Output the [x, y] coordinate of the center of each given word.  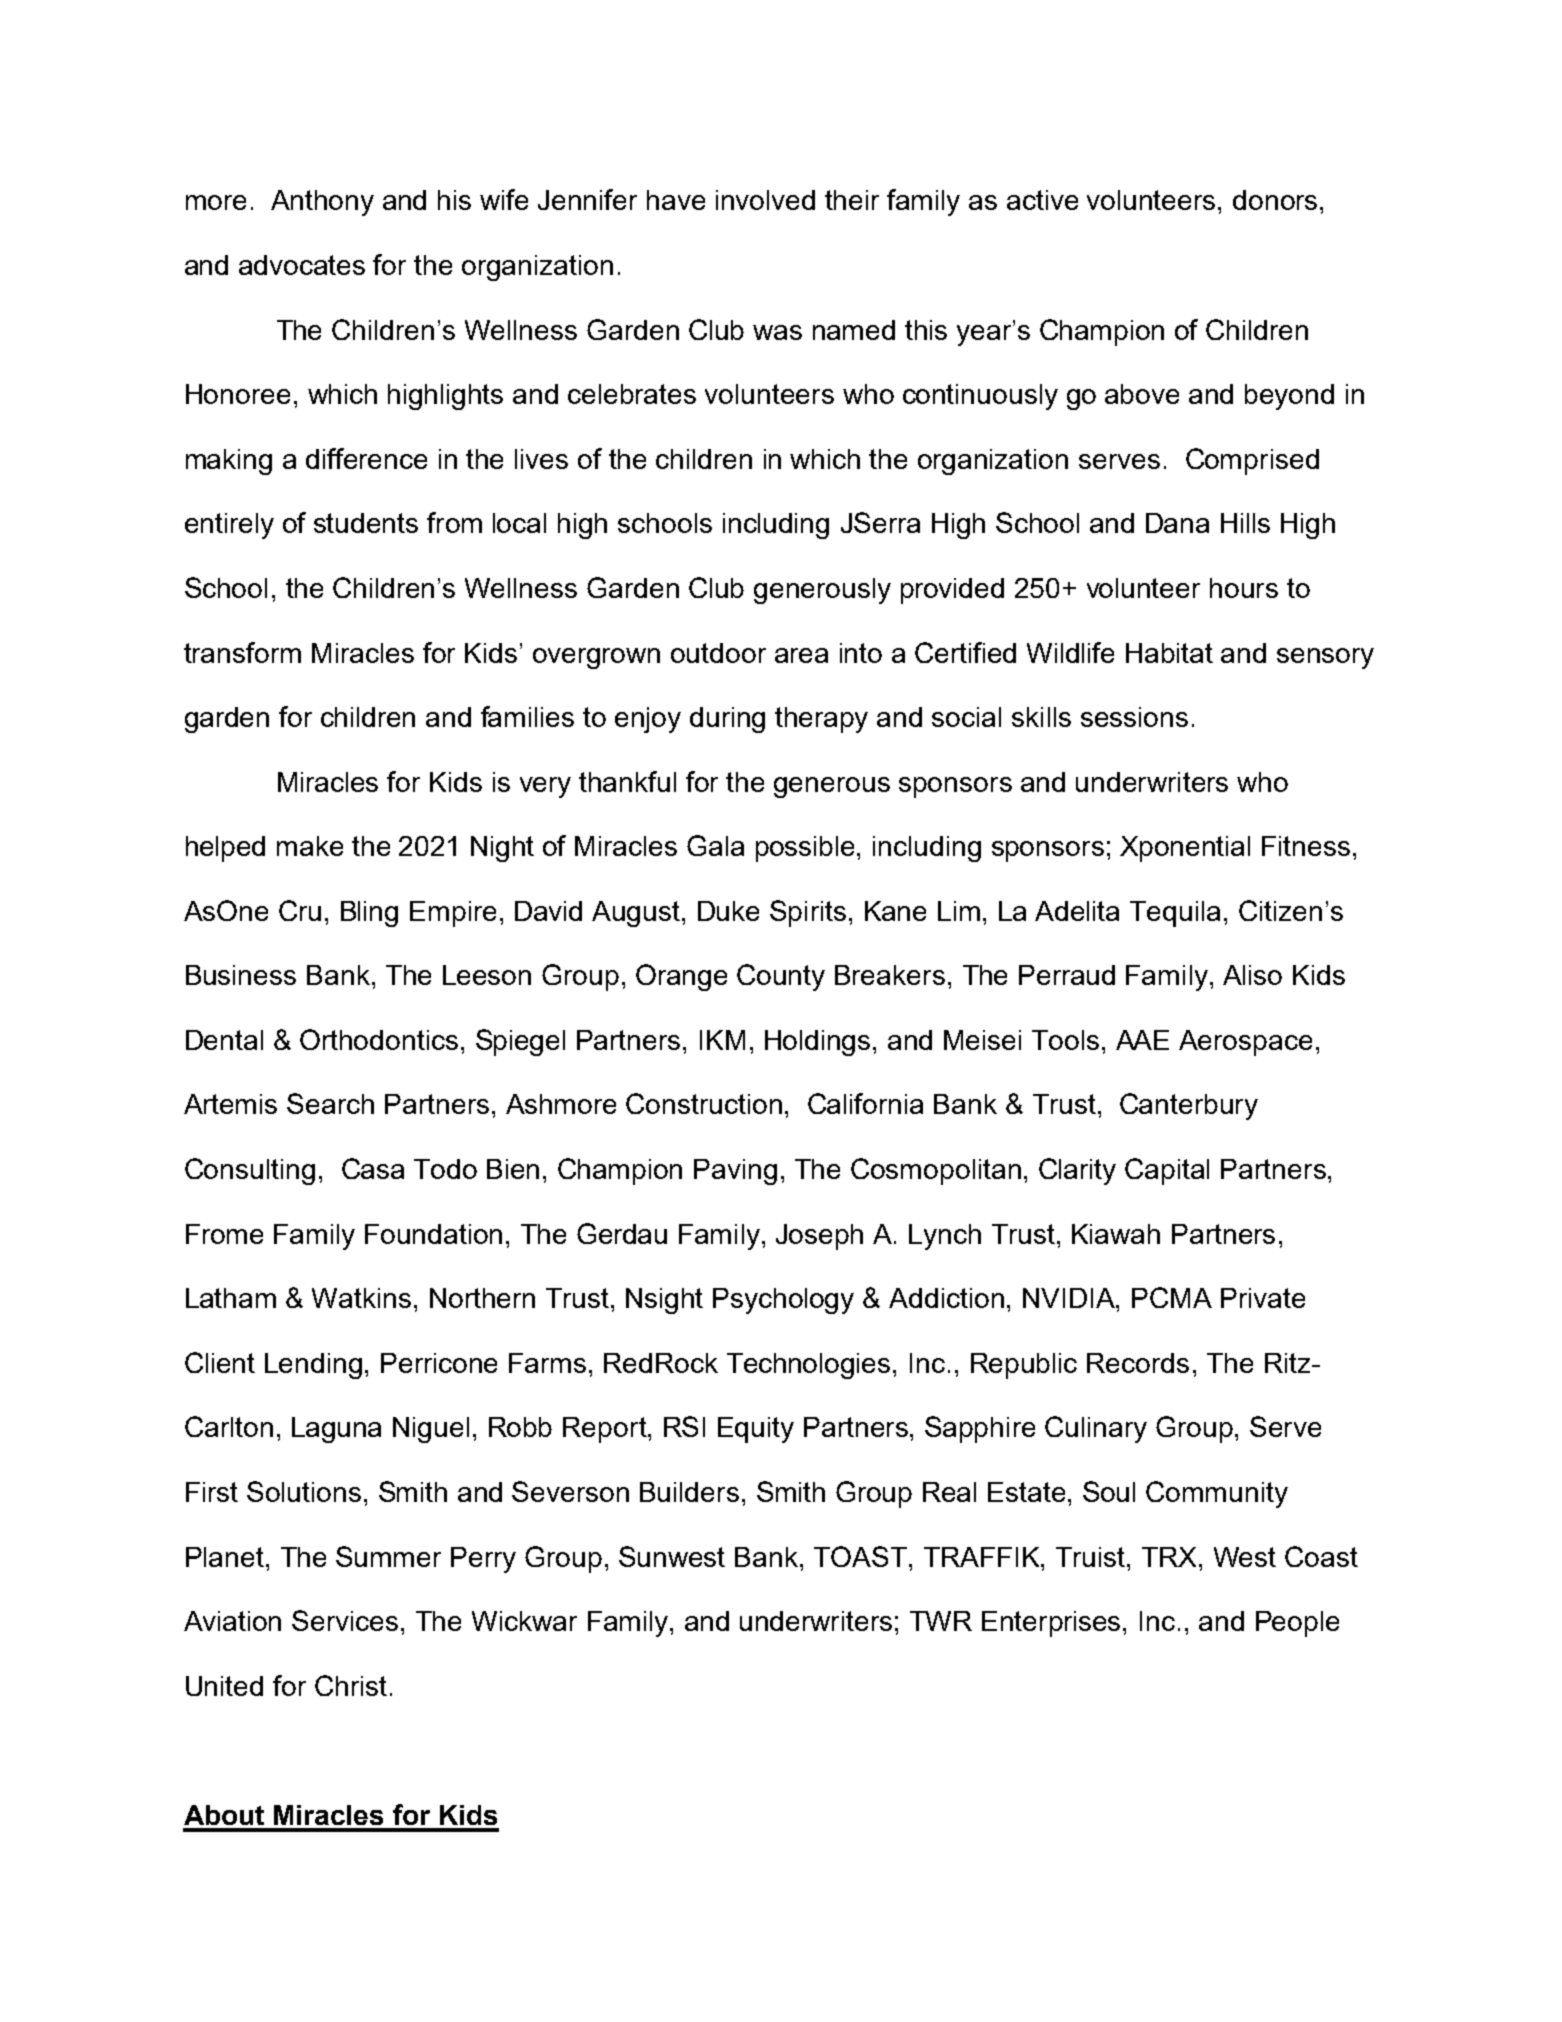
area [801, 655]
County [781, 977]
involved [765, 200]
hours [1244, 588]
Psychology [783, 1301]
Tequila [1175, 914]
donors [1275, 200]
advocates [302, 265]
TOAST [860, 1556]
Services [345, 1620]
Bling [369, 914]
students [366, 523]
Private [1263, 1298]
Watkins [361, 1298]
